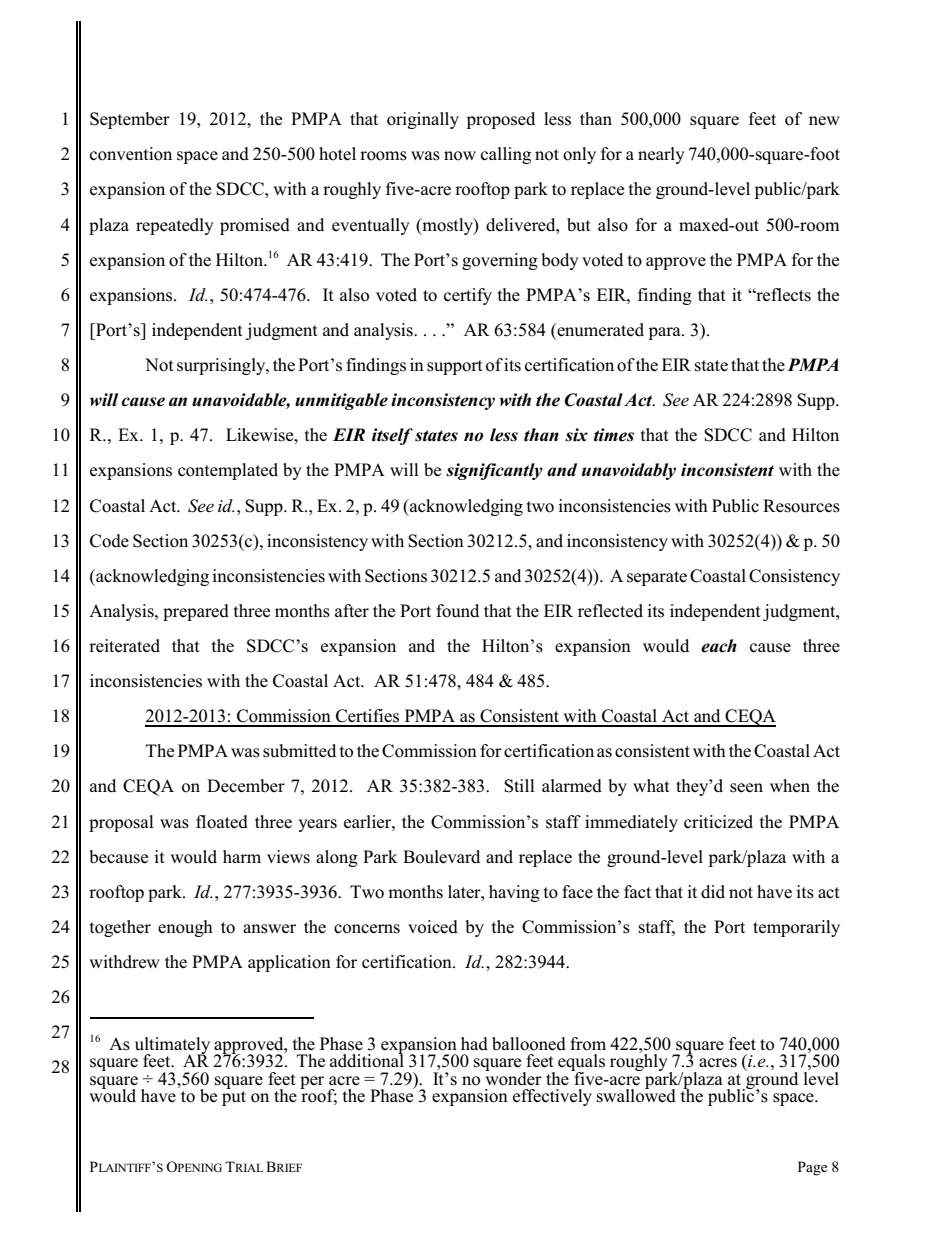  Describe the element at coordinates (812, 1168) in the image. I see `Page` at that location.
